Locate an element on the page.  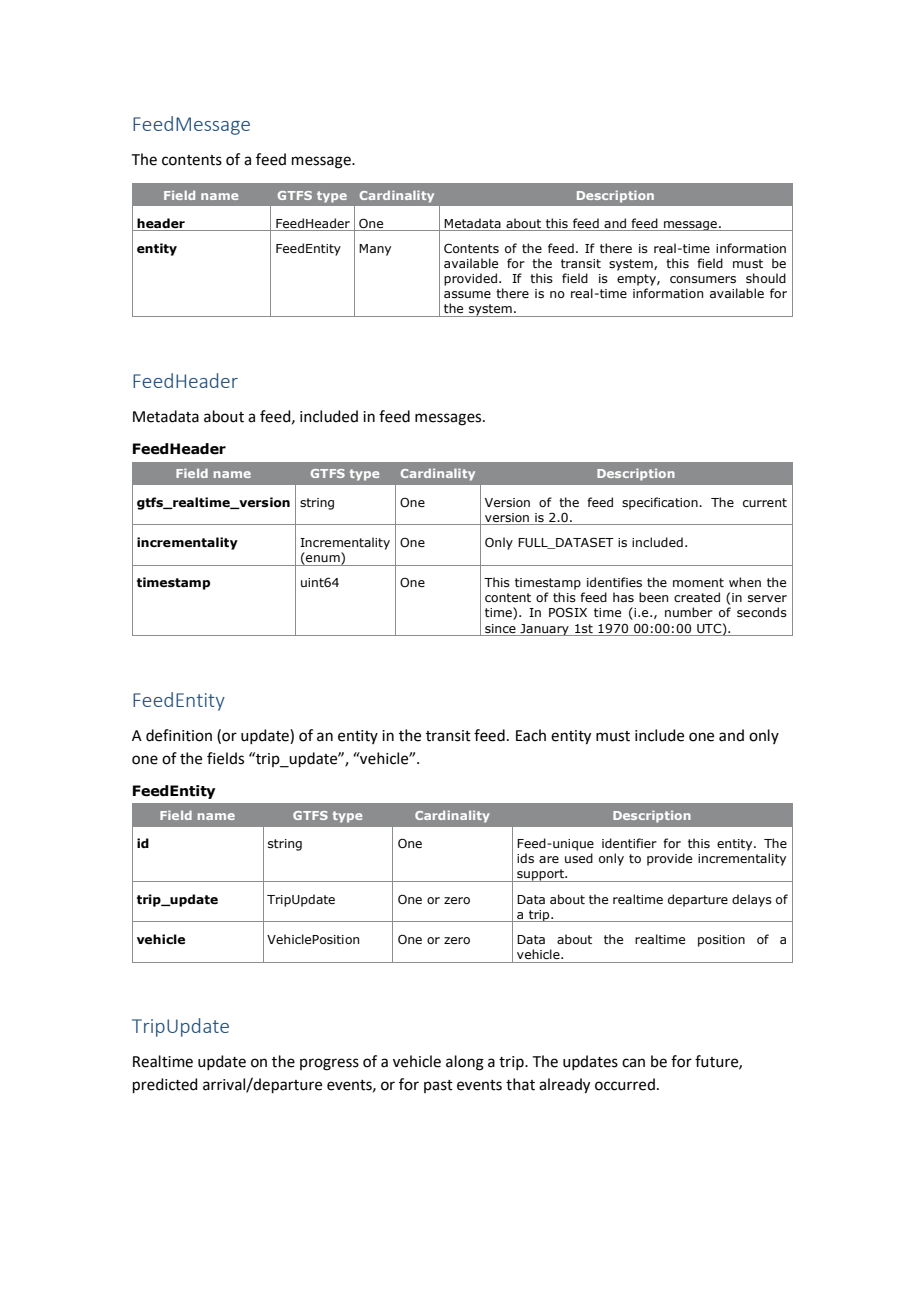
specification is located at coordinates (661, 503).
